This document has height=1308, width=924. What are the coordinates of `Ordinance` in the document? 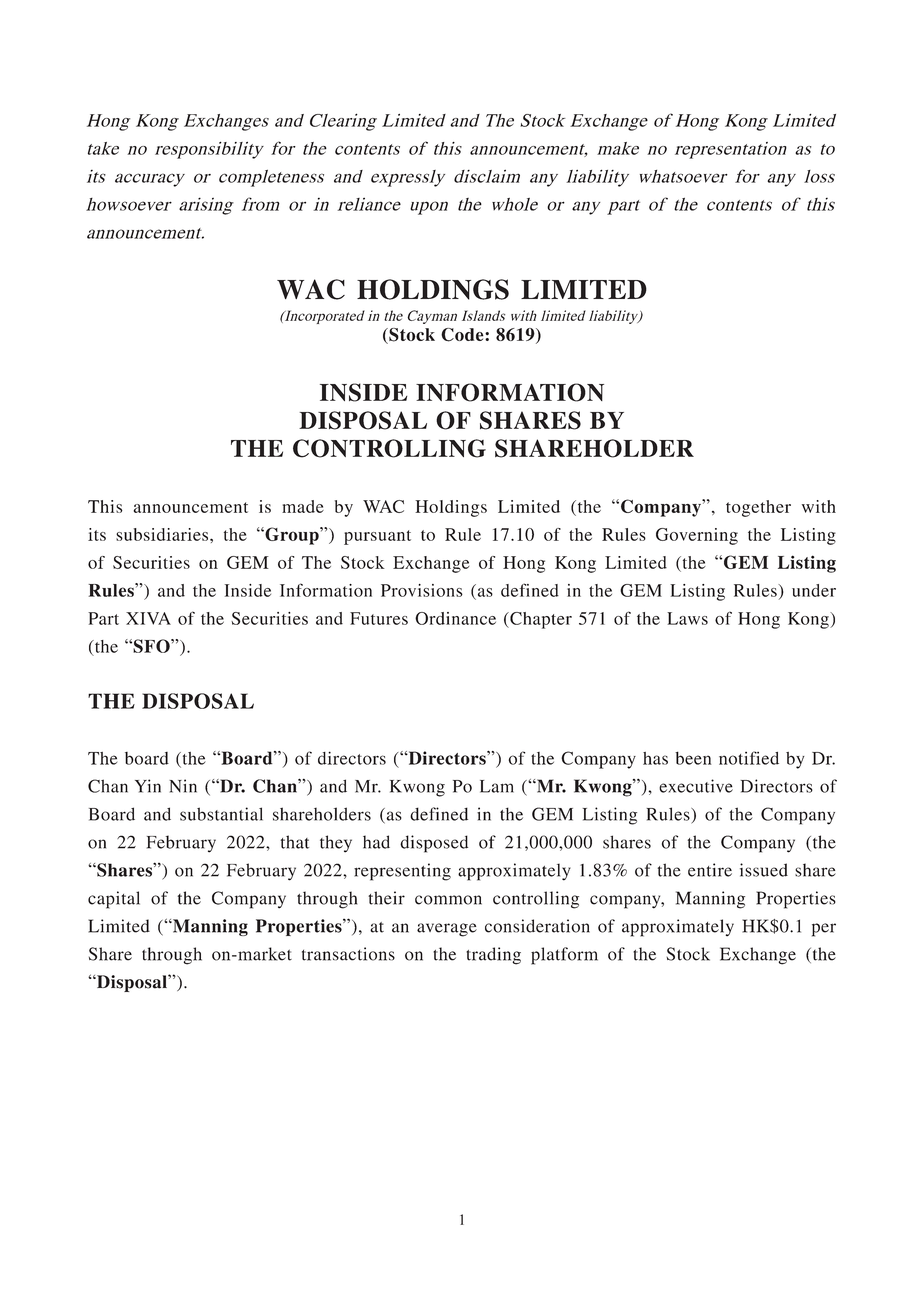 It's located at (455, 618).
